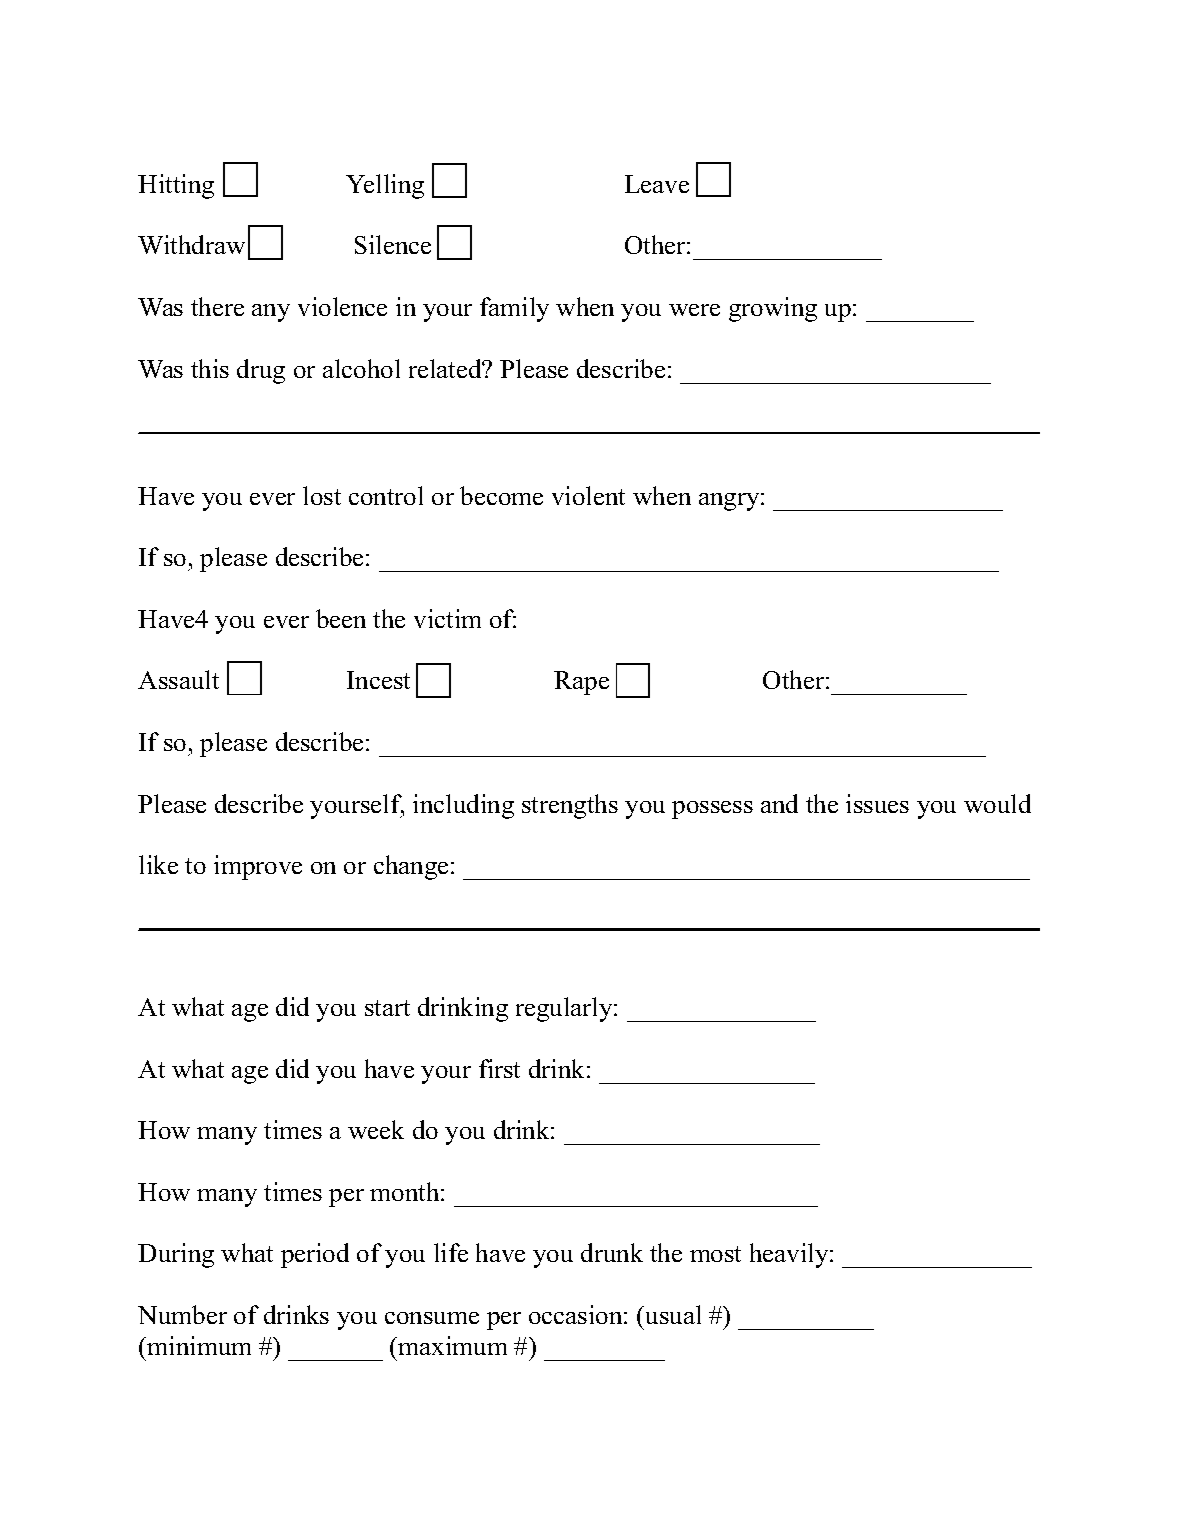  Describe the element at coordinates (612, 1252) in the page. I see `drunk` at that location.
